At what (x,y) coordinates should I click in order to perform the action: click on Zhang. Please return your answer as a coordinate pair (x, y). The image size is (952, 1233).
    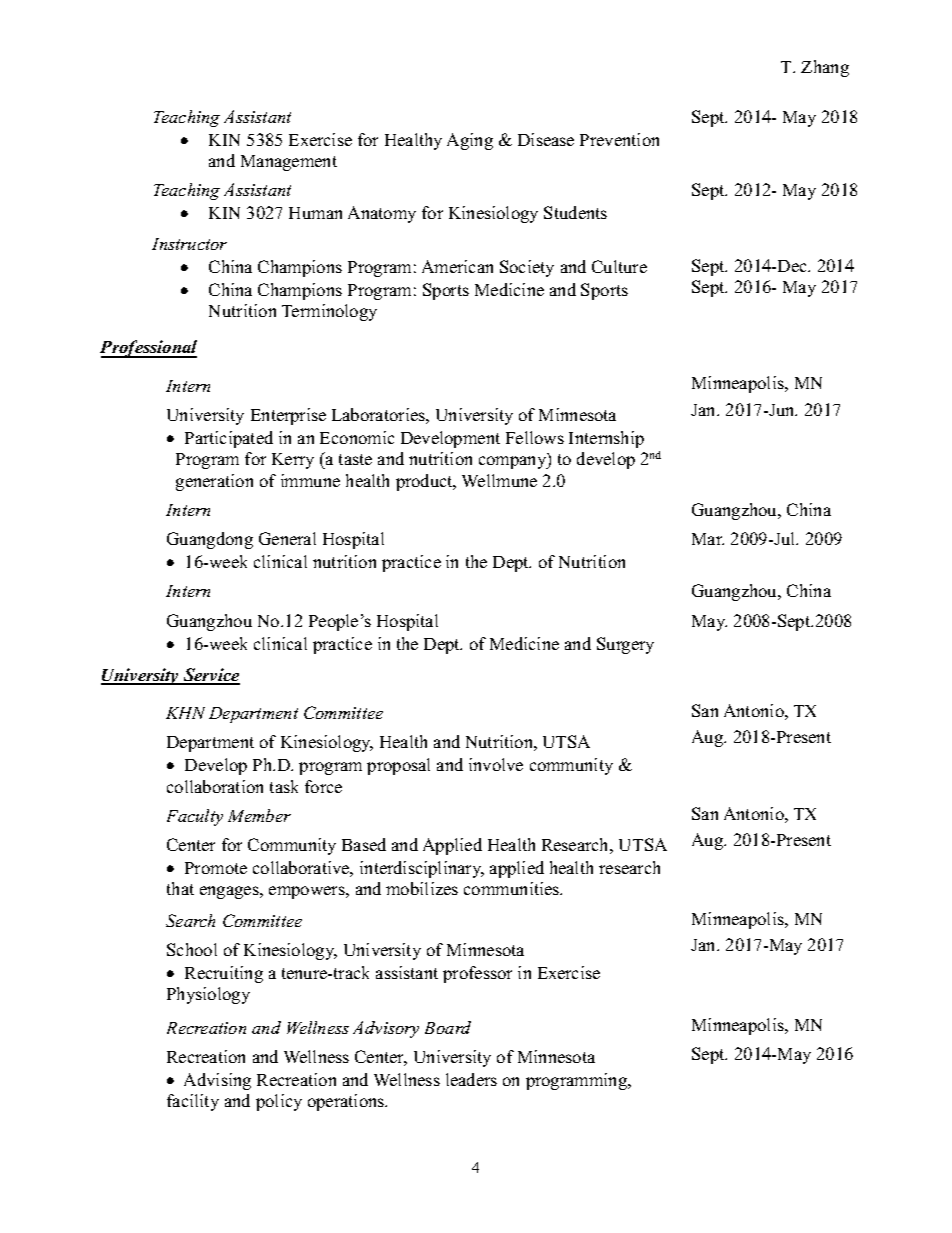
    Looking at the image, I should click on (825, 68).
